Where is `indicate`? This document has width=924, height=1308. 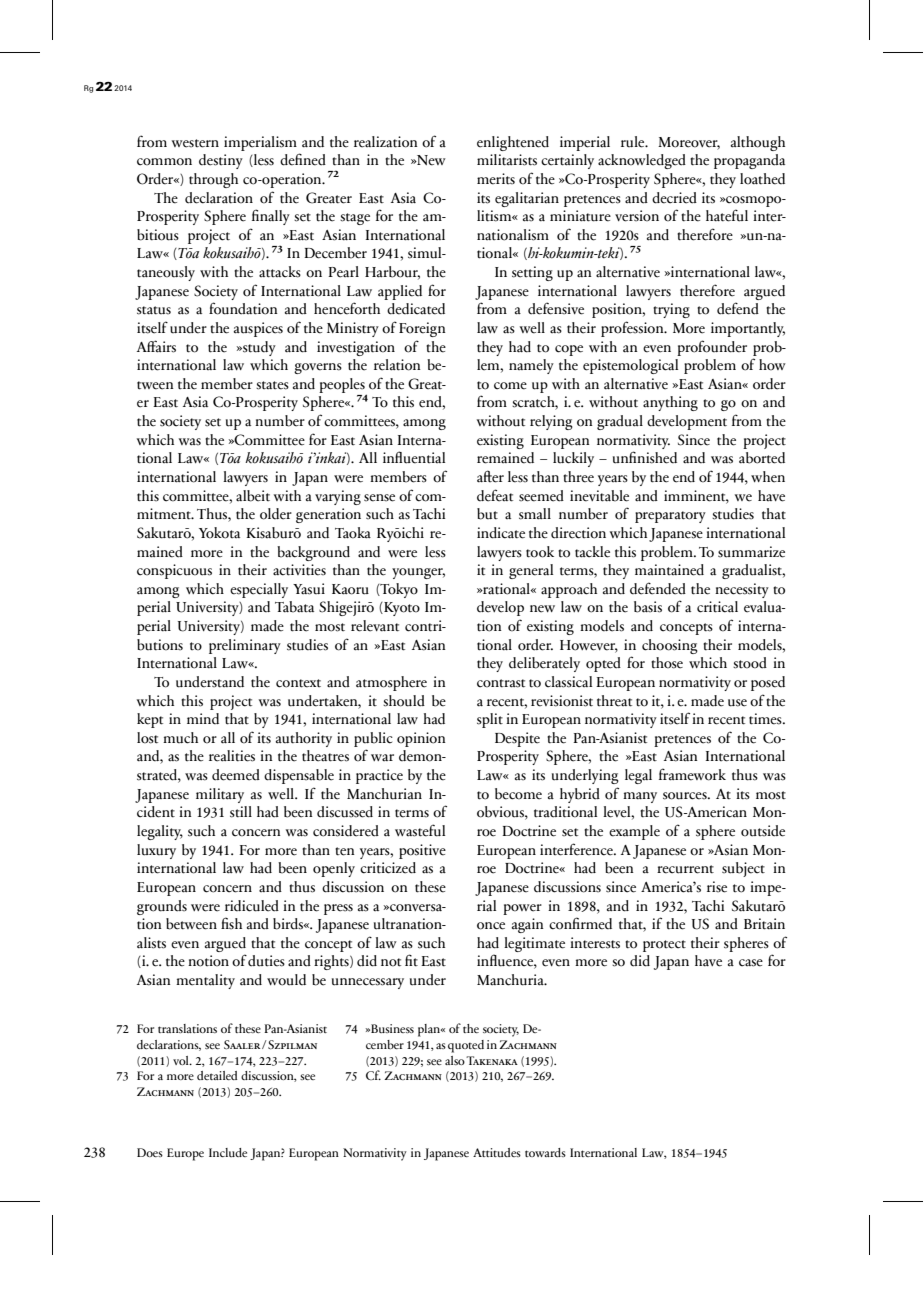 indicate is located at coordinates (501, 533).
